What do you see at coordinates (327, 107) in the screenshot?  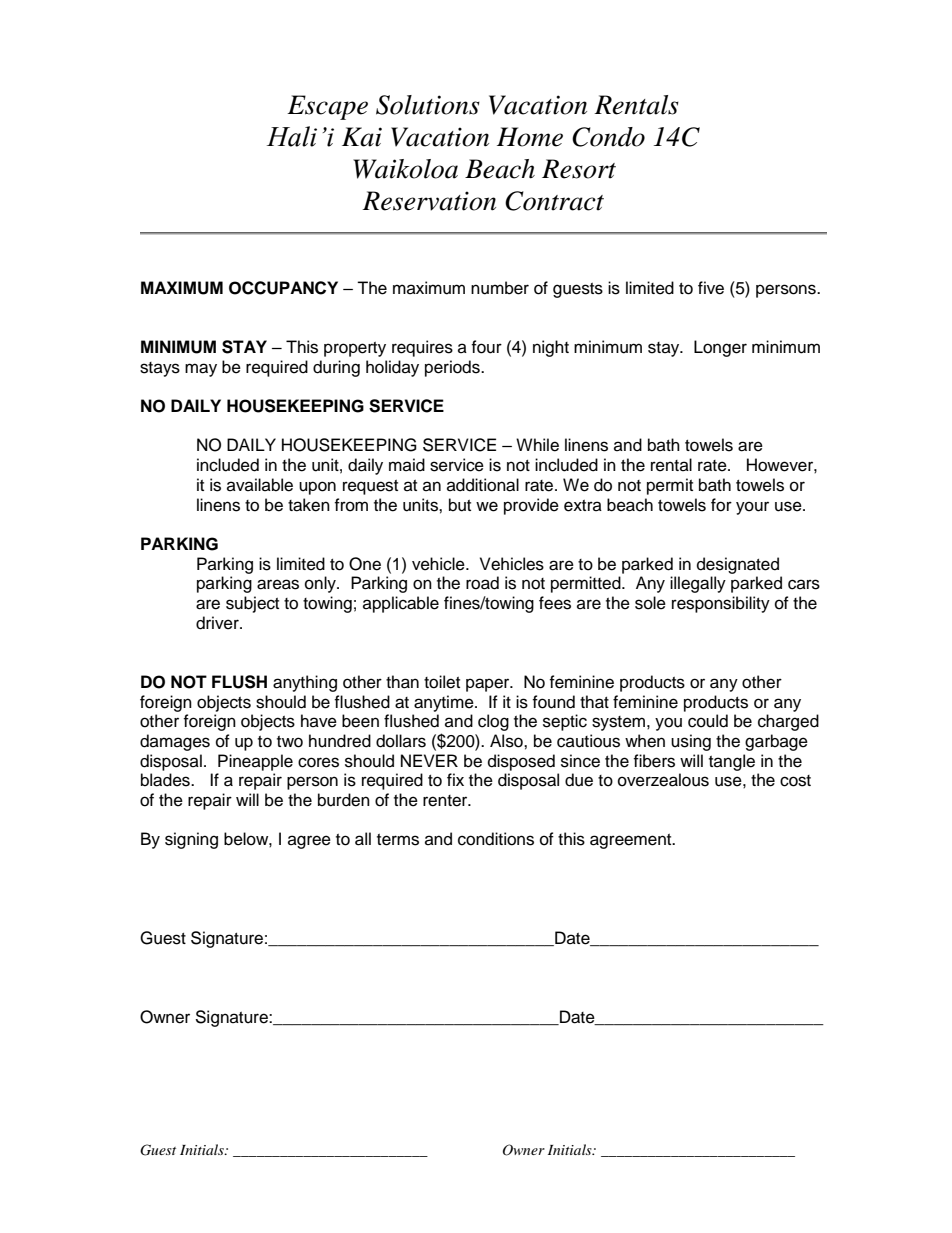 I see `Escape` at bounding box center [327, 107].
